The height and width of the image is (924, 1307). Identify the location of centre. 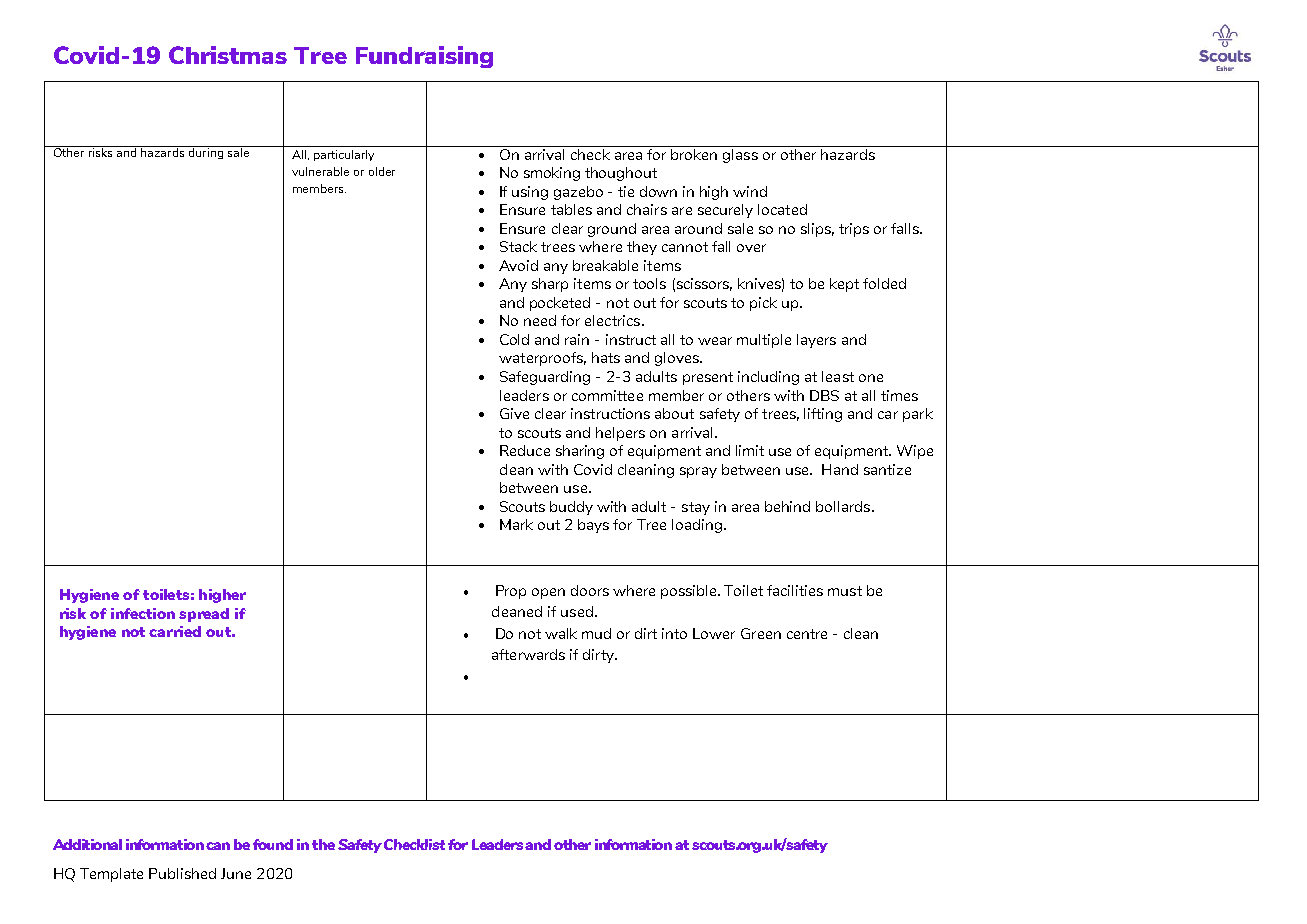
(807, 634).
